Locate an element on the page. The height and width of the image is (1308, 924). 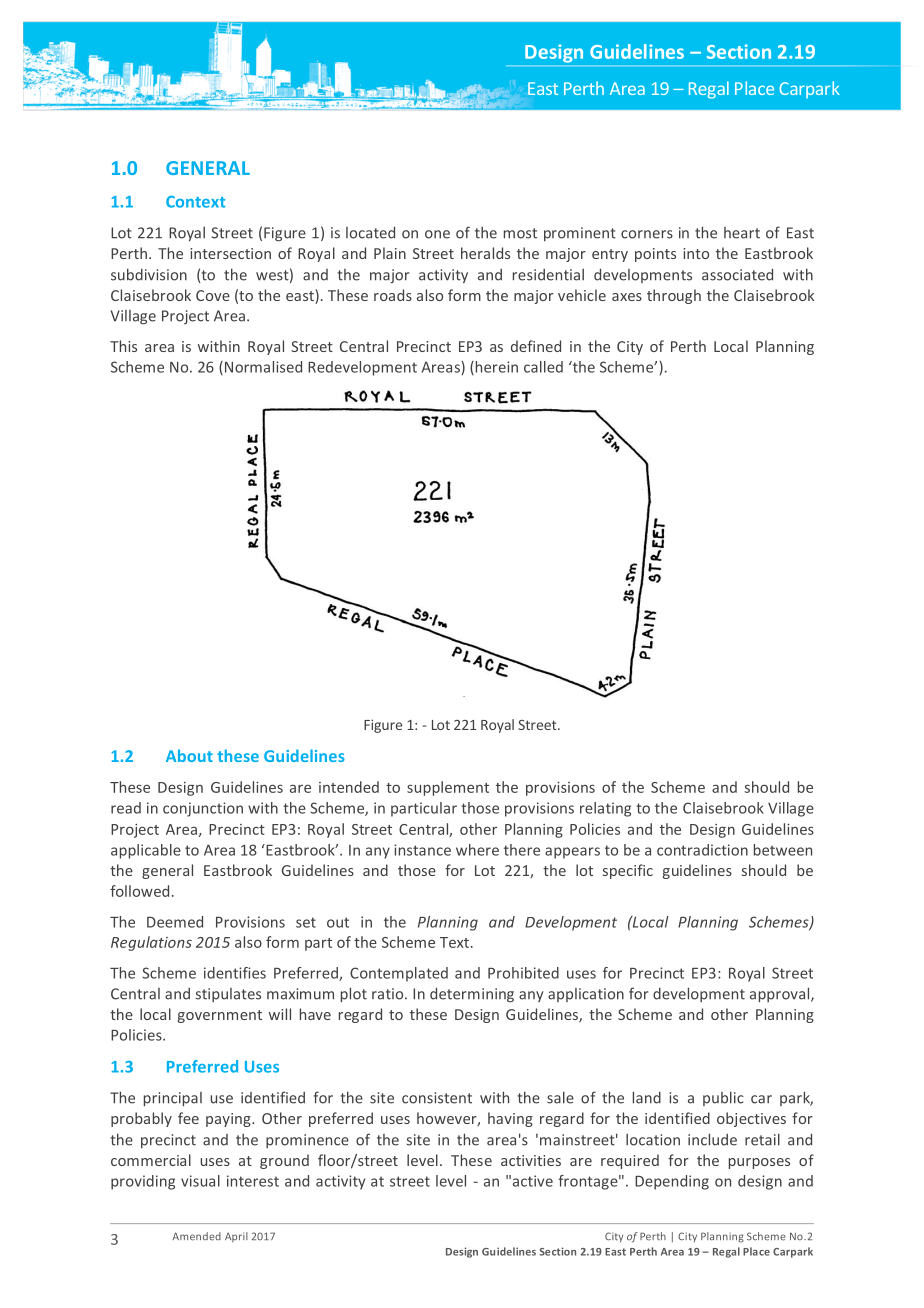
Normalised is located at coordinates (262, 368).
